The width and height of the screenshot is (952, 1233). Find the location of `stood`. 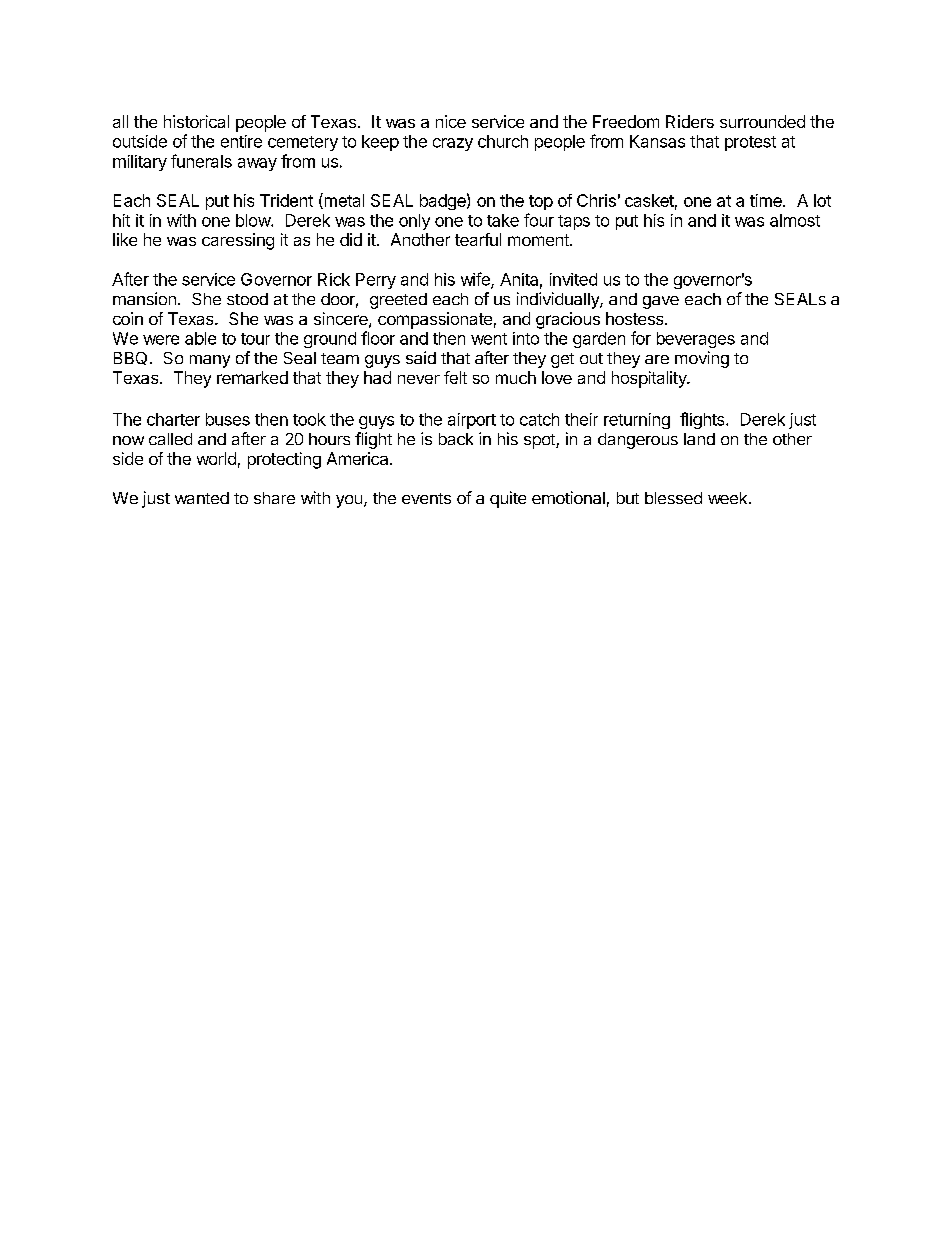

stood is located at coordinates (247, 299).
